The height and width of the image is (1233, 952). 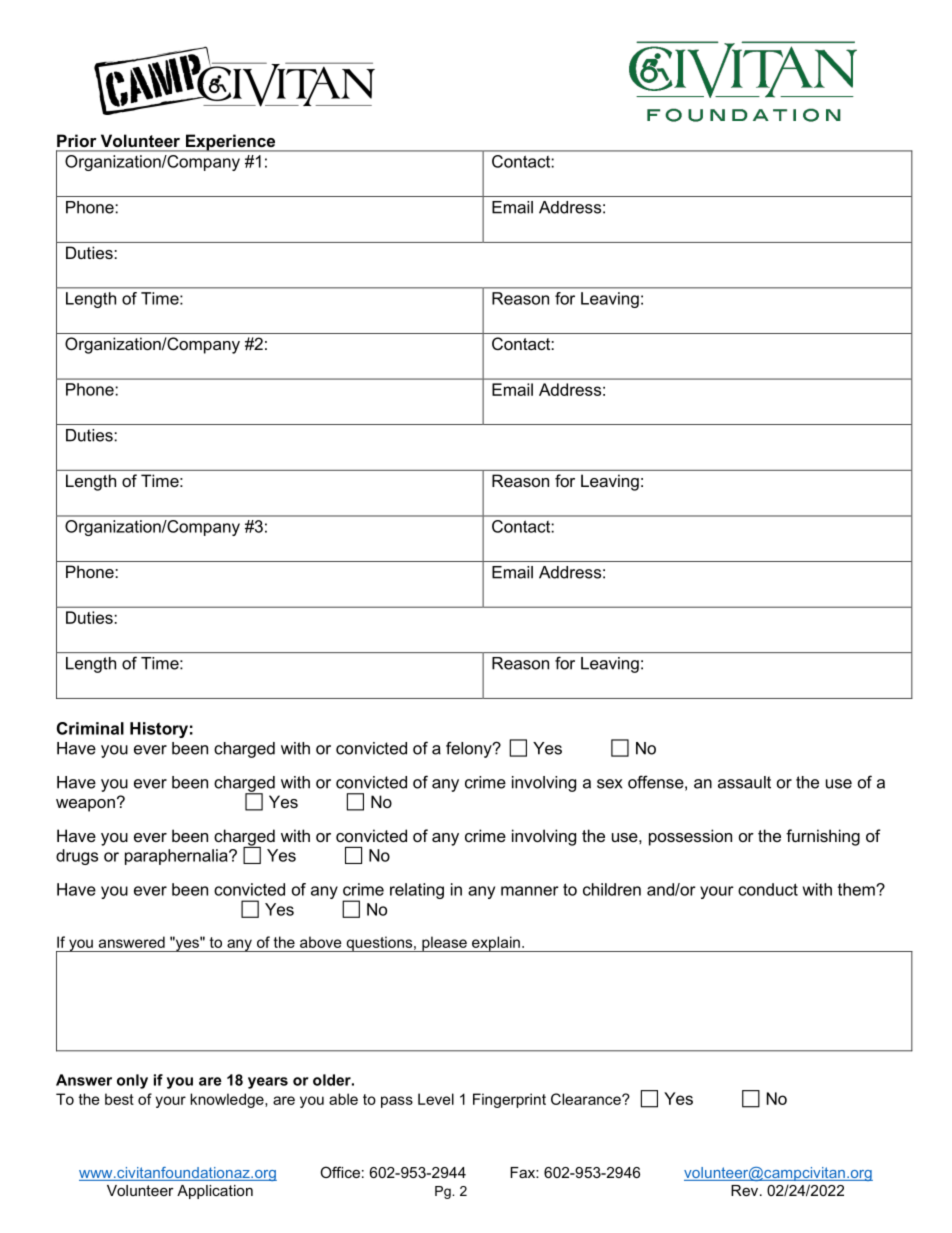 I want to click on possession, so click(x=690, y=837).
